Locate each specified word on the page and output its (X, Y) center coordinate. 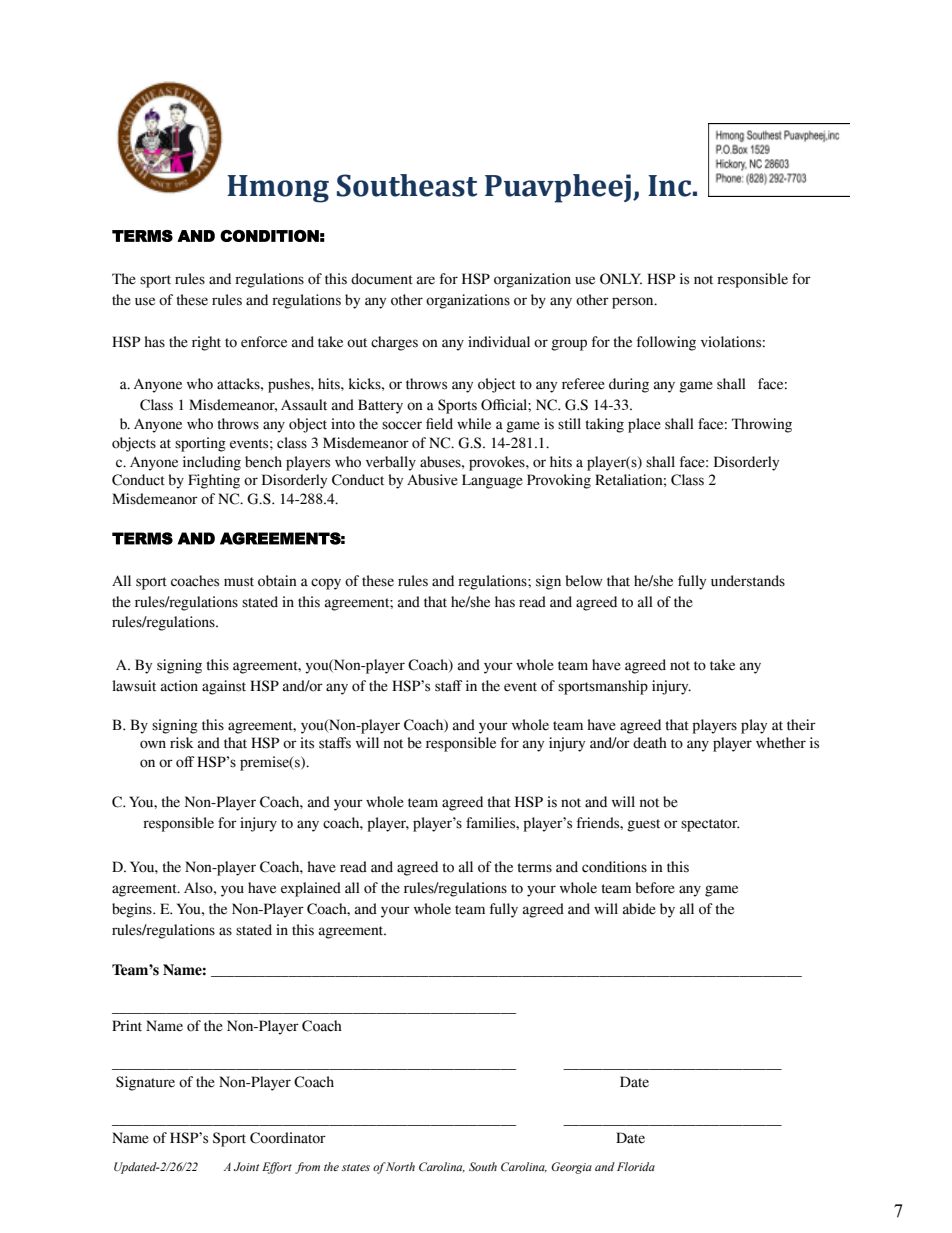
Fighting (214, 481)
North (400, 1166)
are (426, 280)
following (666, 343)
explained (311, 889)
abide (639, 909)
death (650, 743)
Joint (246, 1166)
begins (133, 910)
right (206, 343)
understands (748, 581)
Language (492, 481)
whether (781, 743)
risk (182, 743)
